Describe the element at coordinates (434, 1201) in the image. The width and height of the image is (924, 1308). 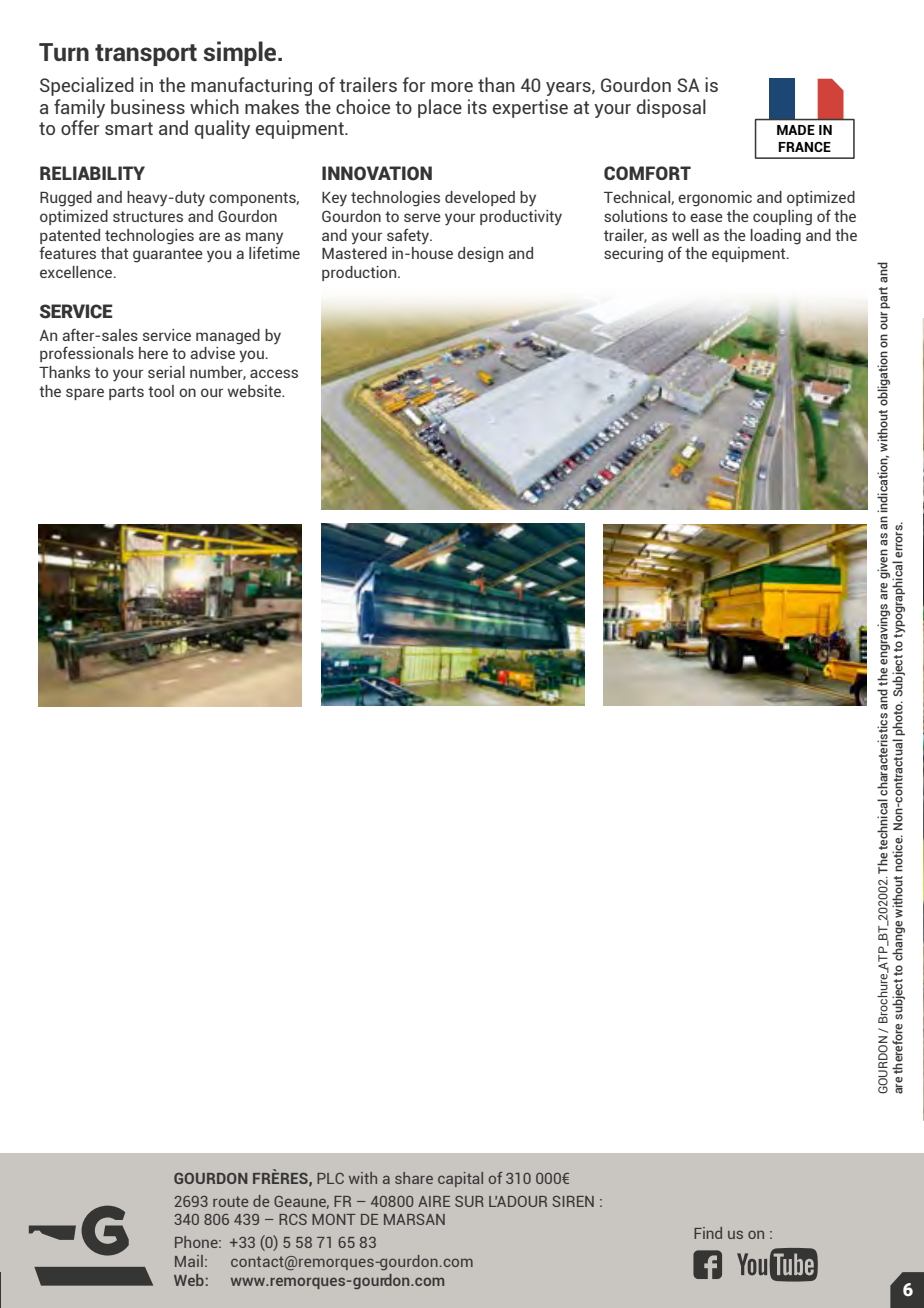
I see `AIRE` at that location.
